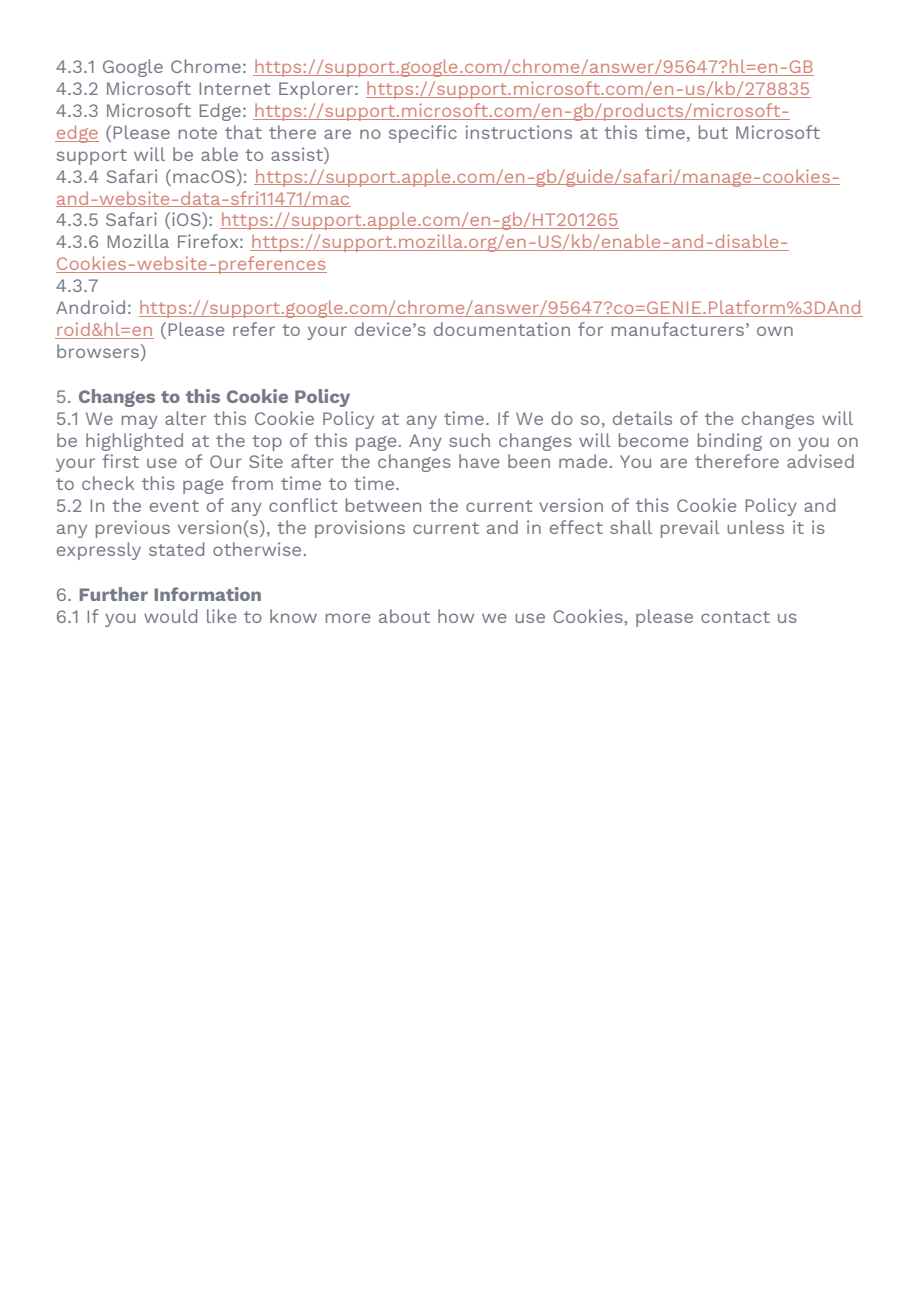 The image size is (924, 1308). I want to click on own, so click(775, 331).
